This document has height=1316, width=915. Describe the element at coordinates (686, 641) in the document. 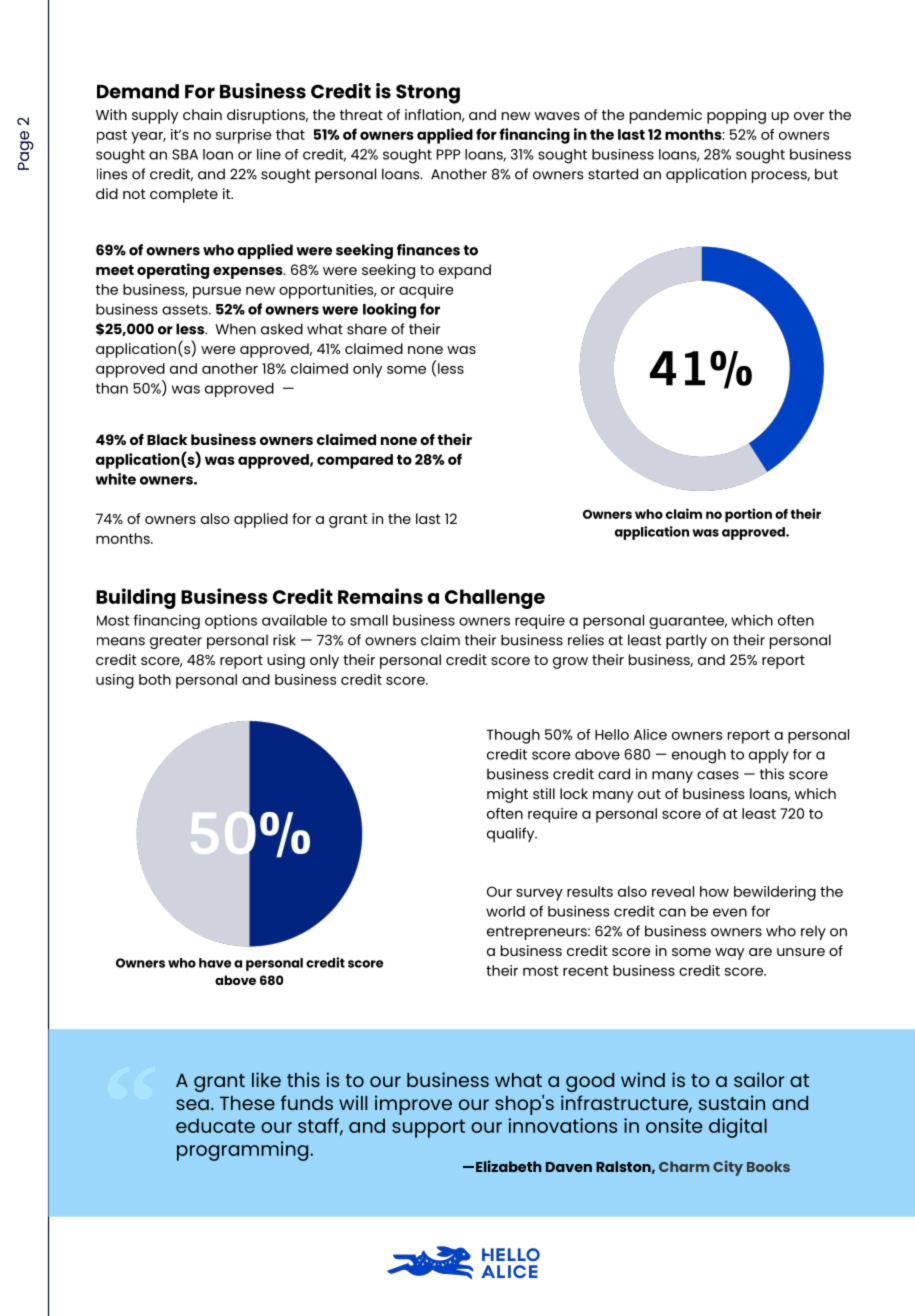

I see `partly` at that location.
